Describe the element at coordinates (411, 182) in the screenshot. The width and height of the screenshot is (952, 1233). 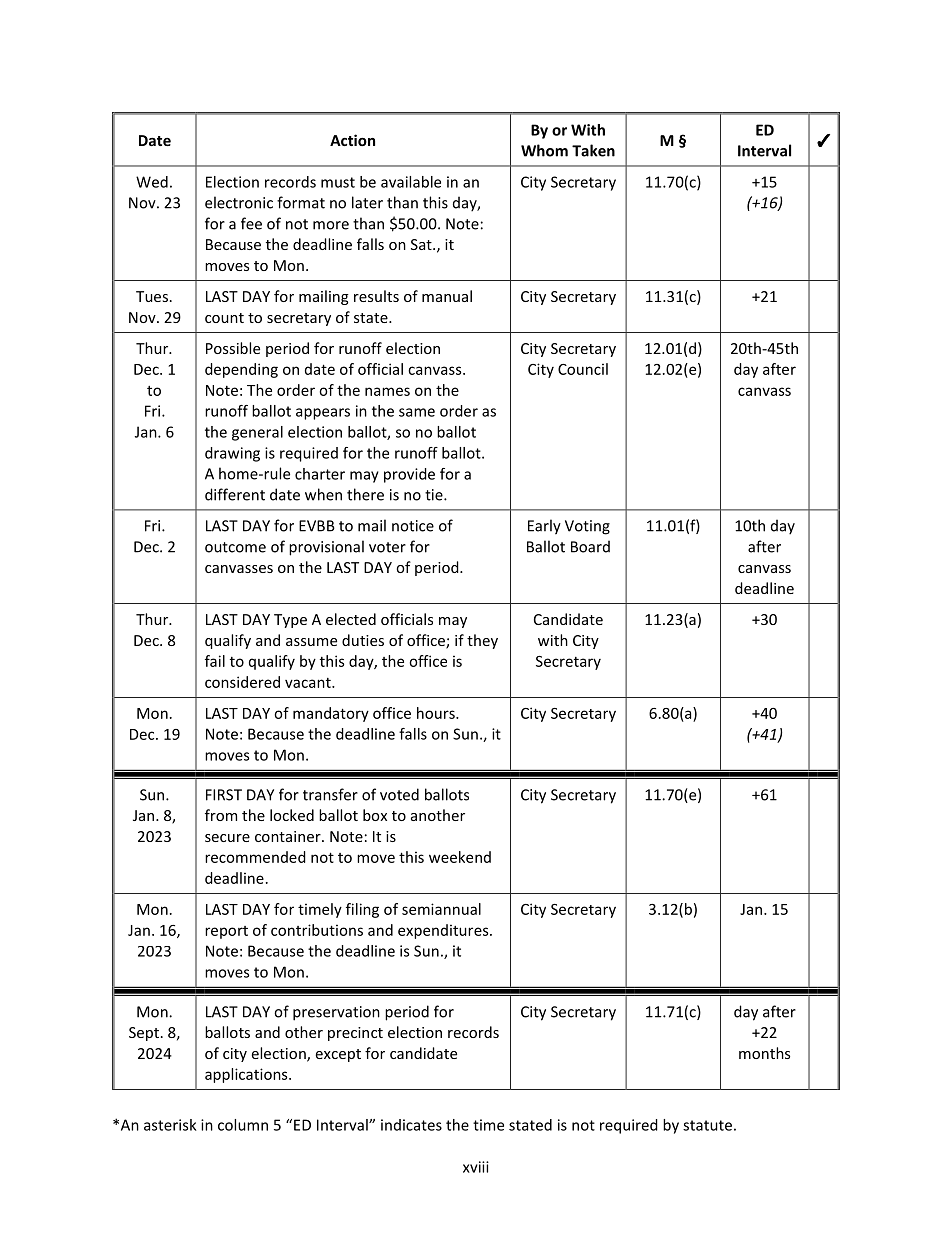
I see `available` at that location.
